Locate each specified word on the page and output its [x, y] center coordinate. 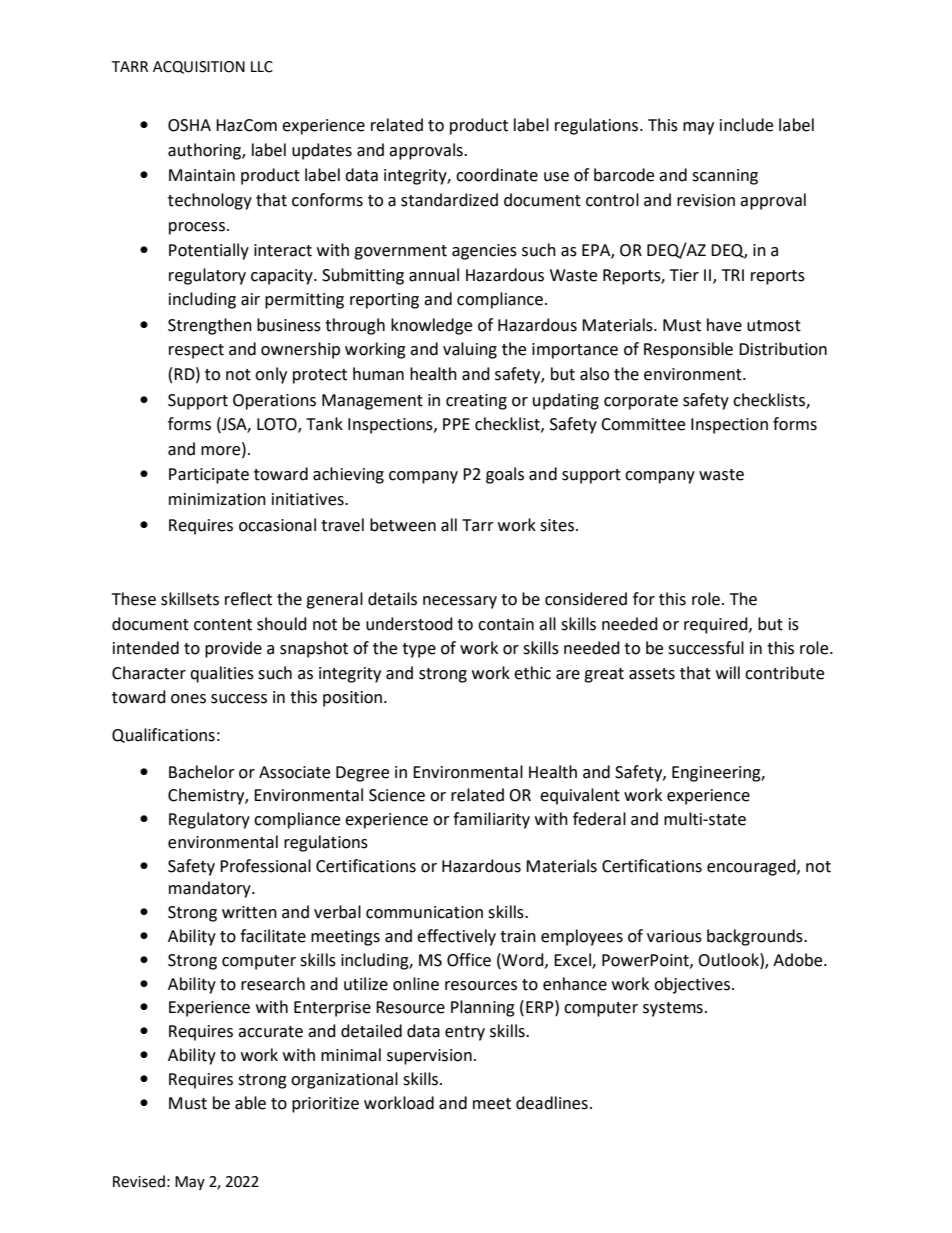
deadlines [552, 1103]
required [717, 625]
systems [673, 1009]
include [746, 125]
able [250, 1103]
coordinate [497, 175]
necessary [460, 602]
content [223, 625]
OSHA [189, 125]
